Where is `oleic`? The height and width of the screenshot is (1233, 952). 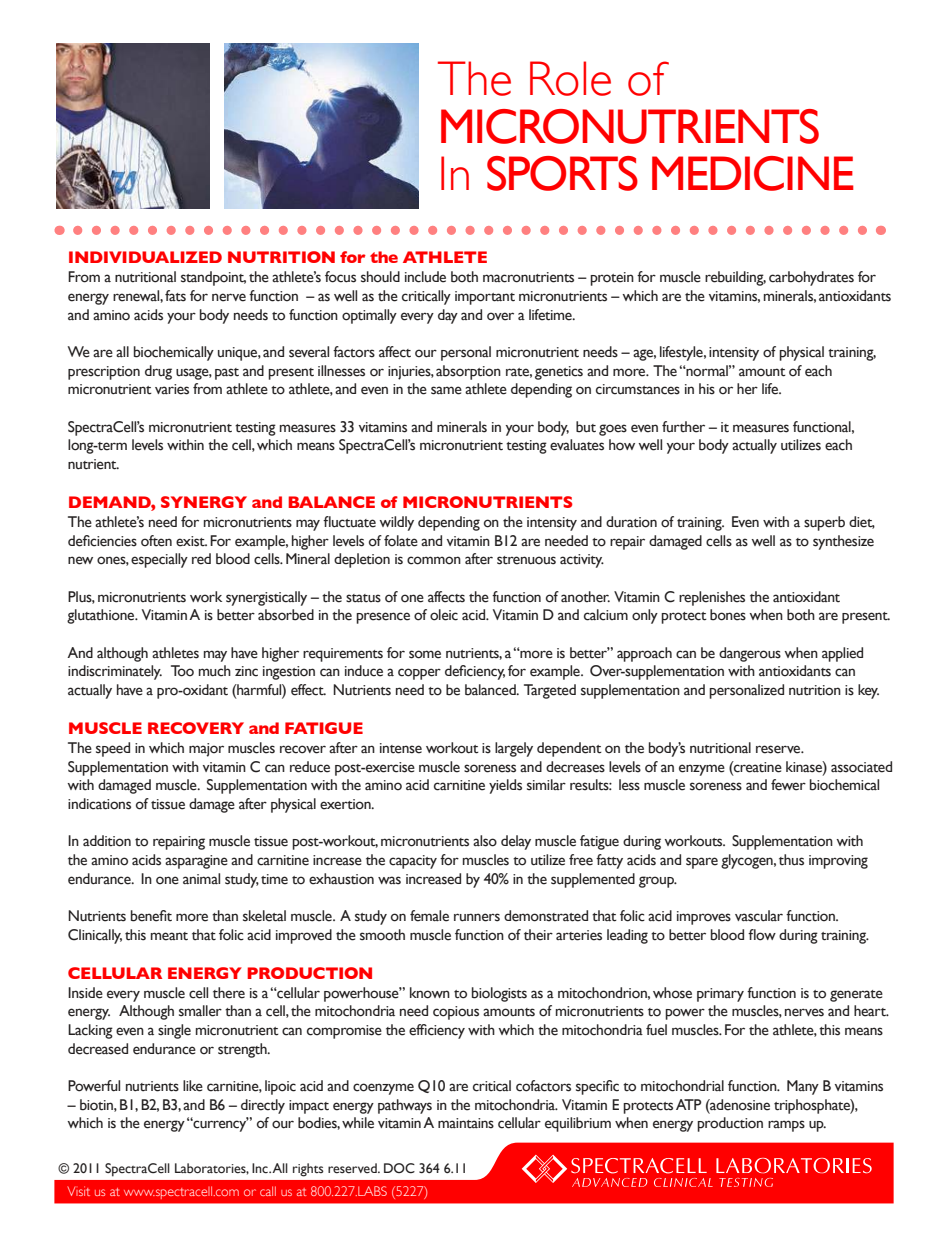
oleic is located at coordinates (444, 615).
